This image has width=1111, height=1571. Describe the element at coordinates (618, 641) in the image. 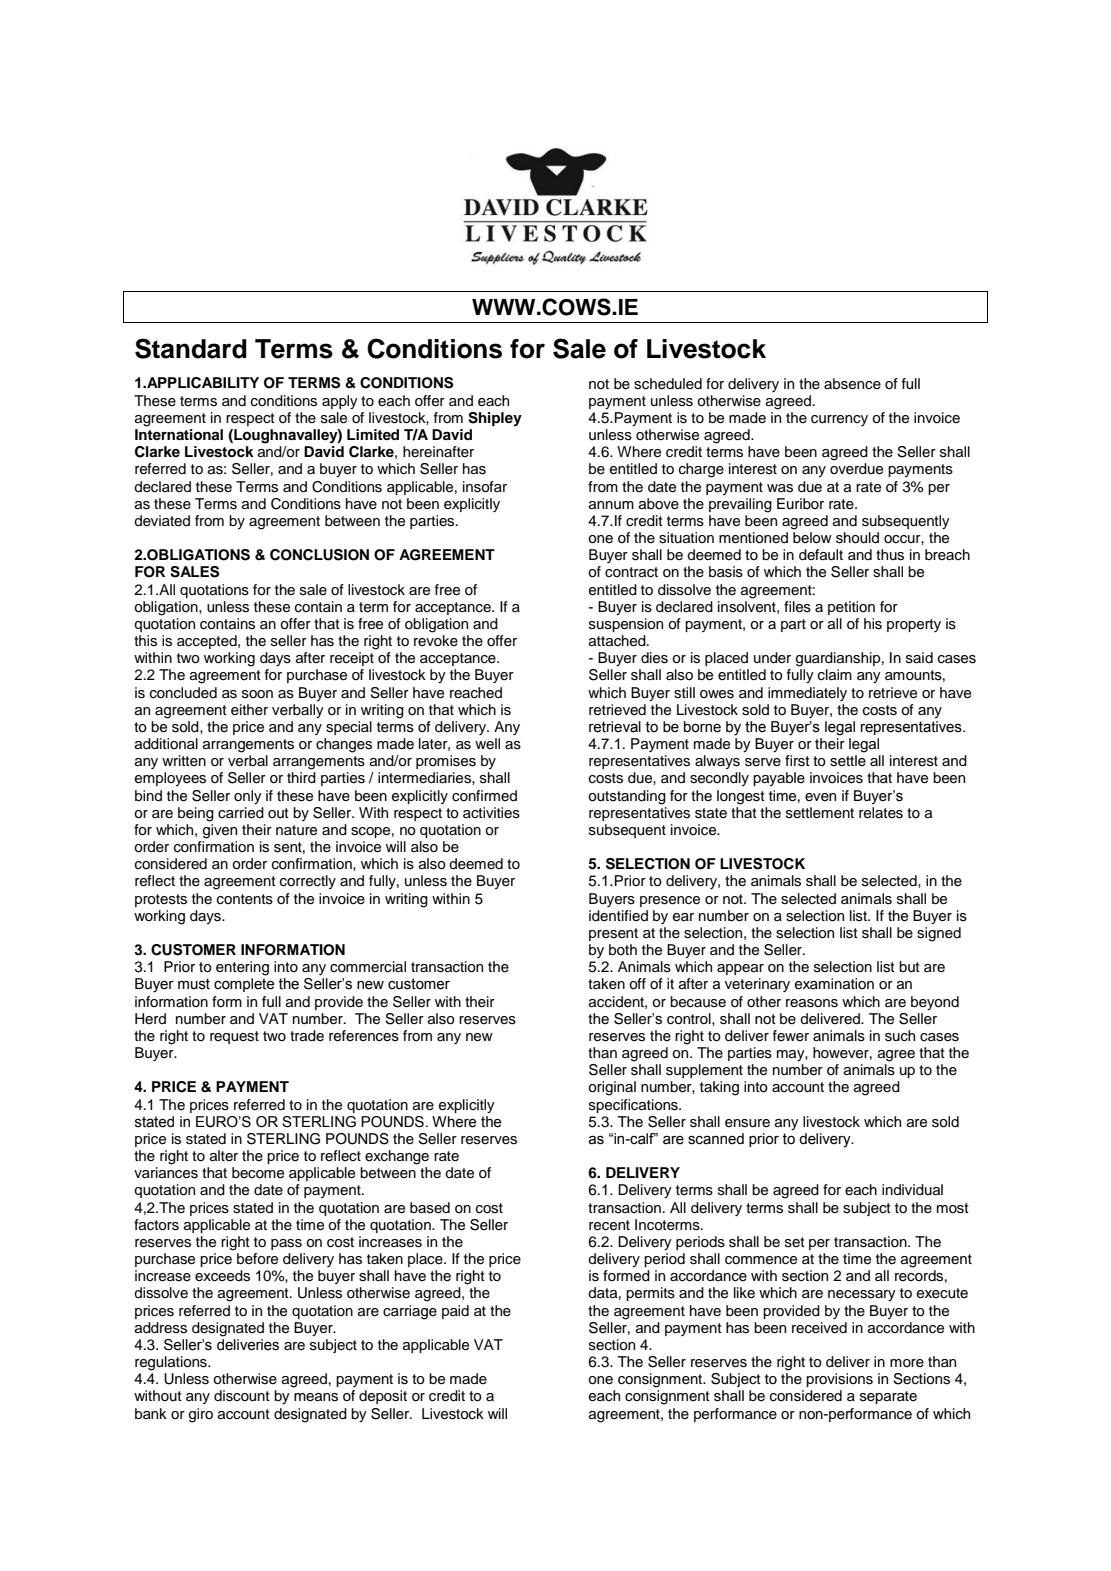

I see `attached` at that location.
